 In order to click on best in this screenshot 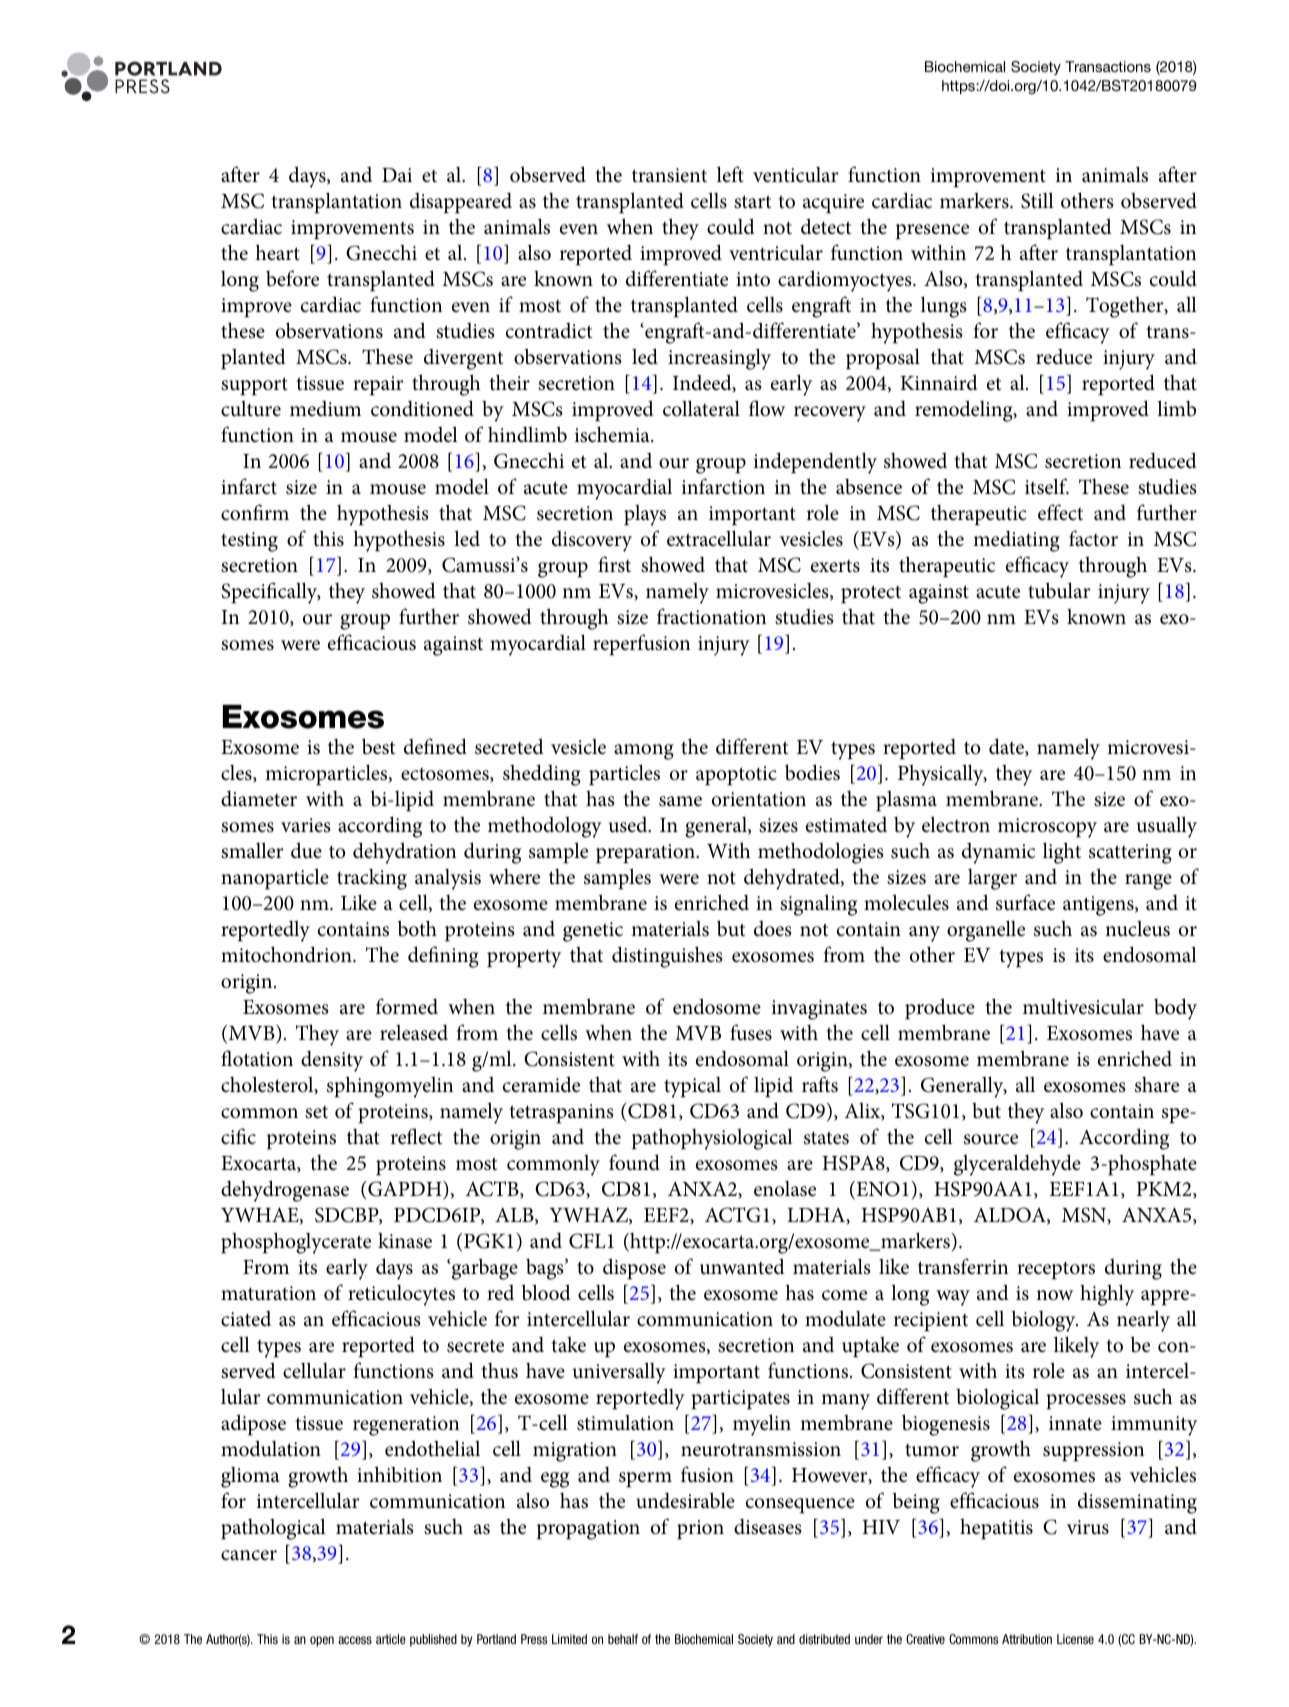, I will do `click(378, 746)`.
